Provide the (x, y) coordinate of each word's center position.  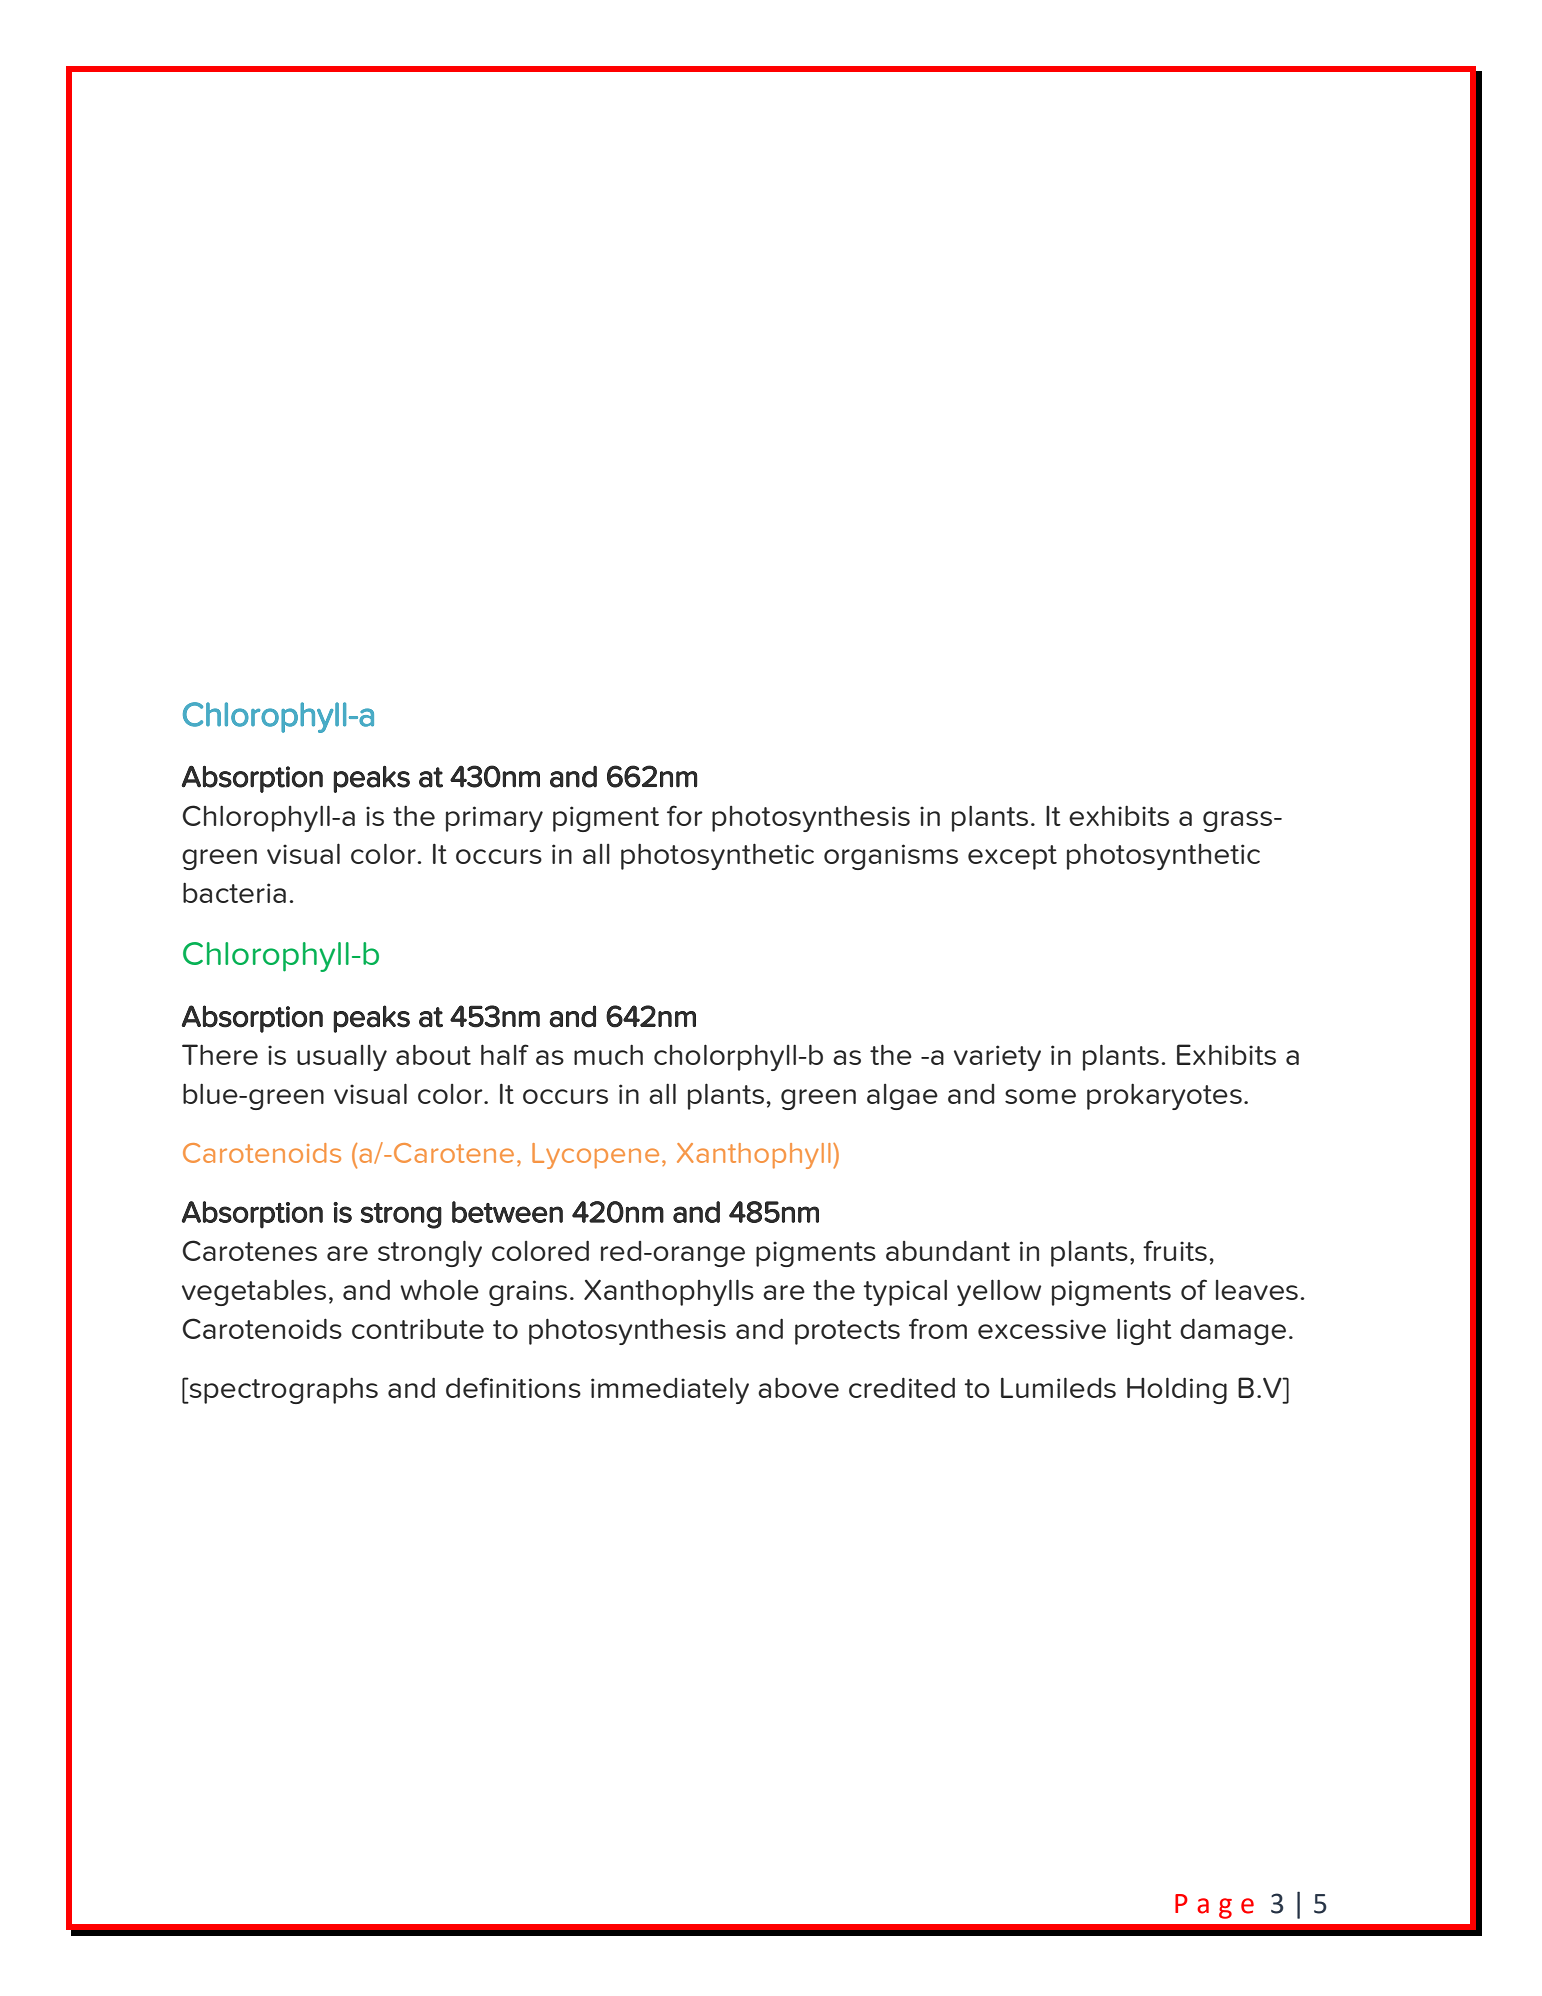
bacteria (234, 893)
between (507, 1212)
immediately (670, 1390)
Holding (1177, 1390)
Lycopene (595, 1156)
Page (1214, 1906)
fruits (1175, 1250)
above (798, 1388)
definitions (513, 1387)
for (685, 815)
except (1012, 857)
